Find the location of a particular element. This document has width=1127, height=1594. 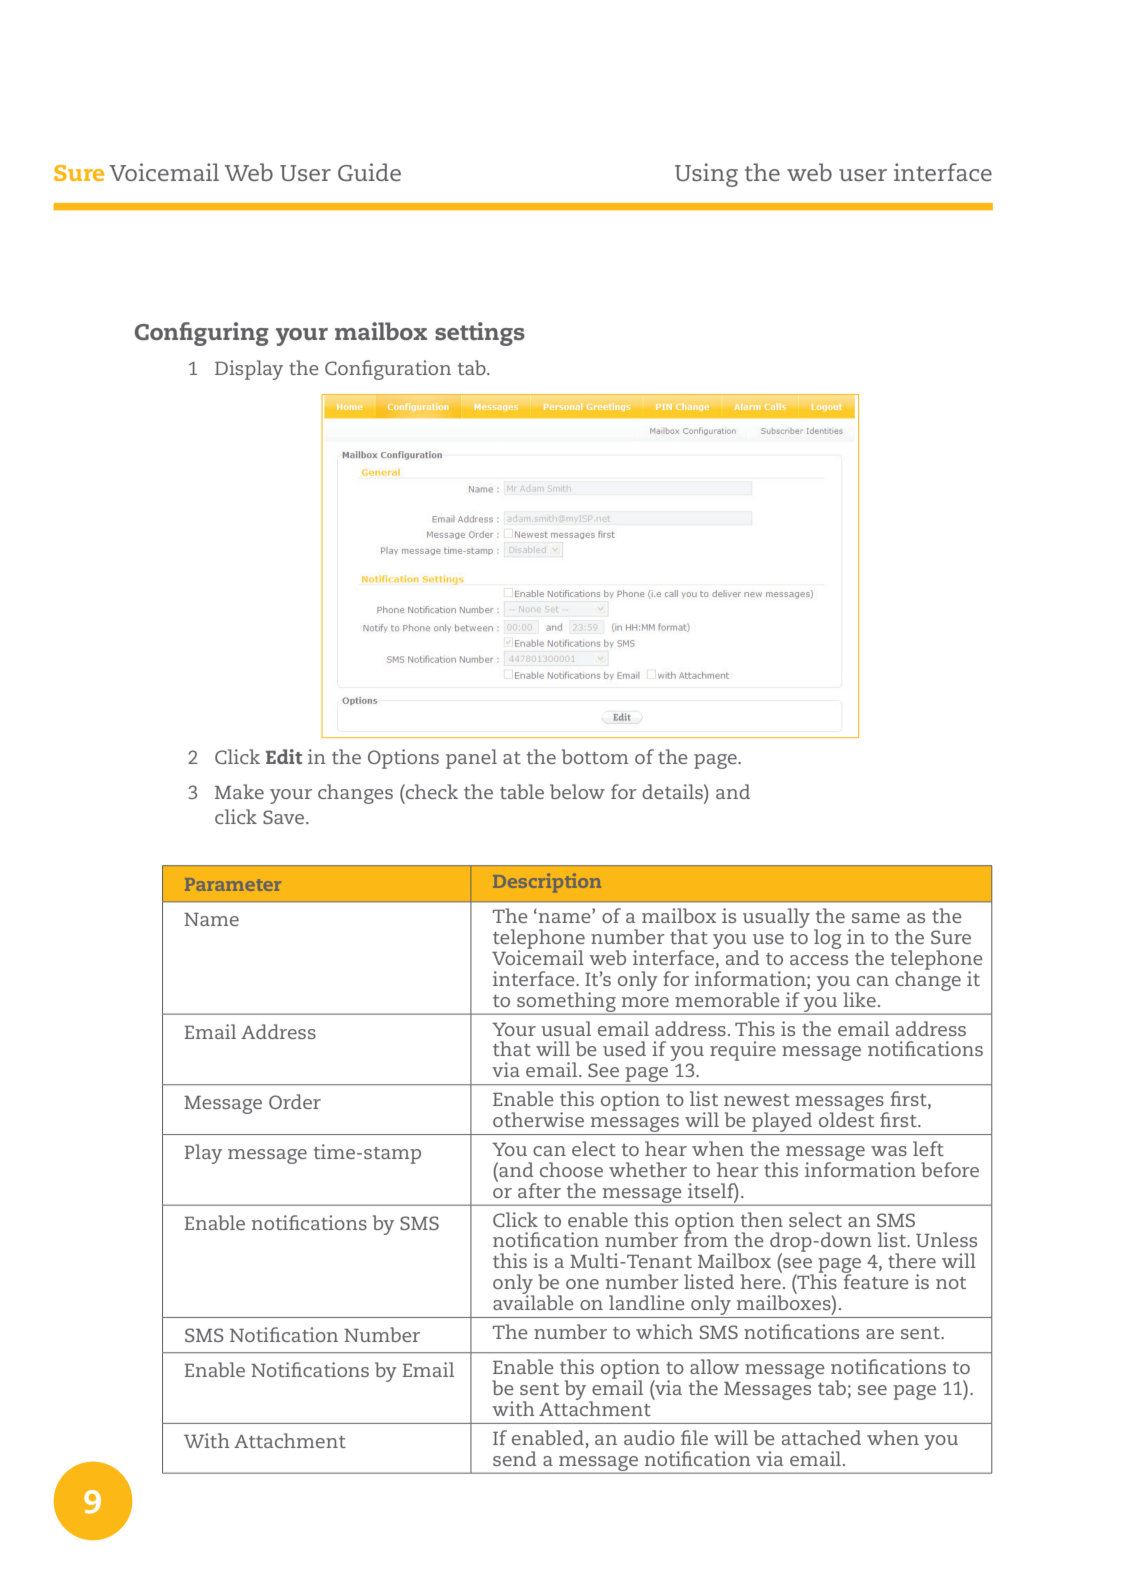

audio is located at coordinates (649, 1437).
